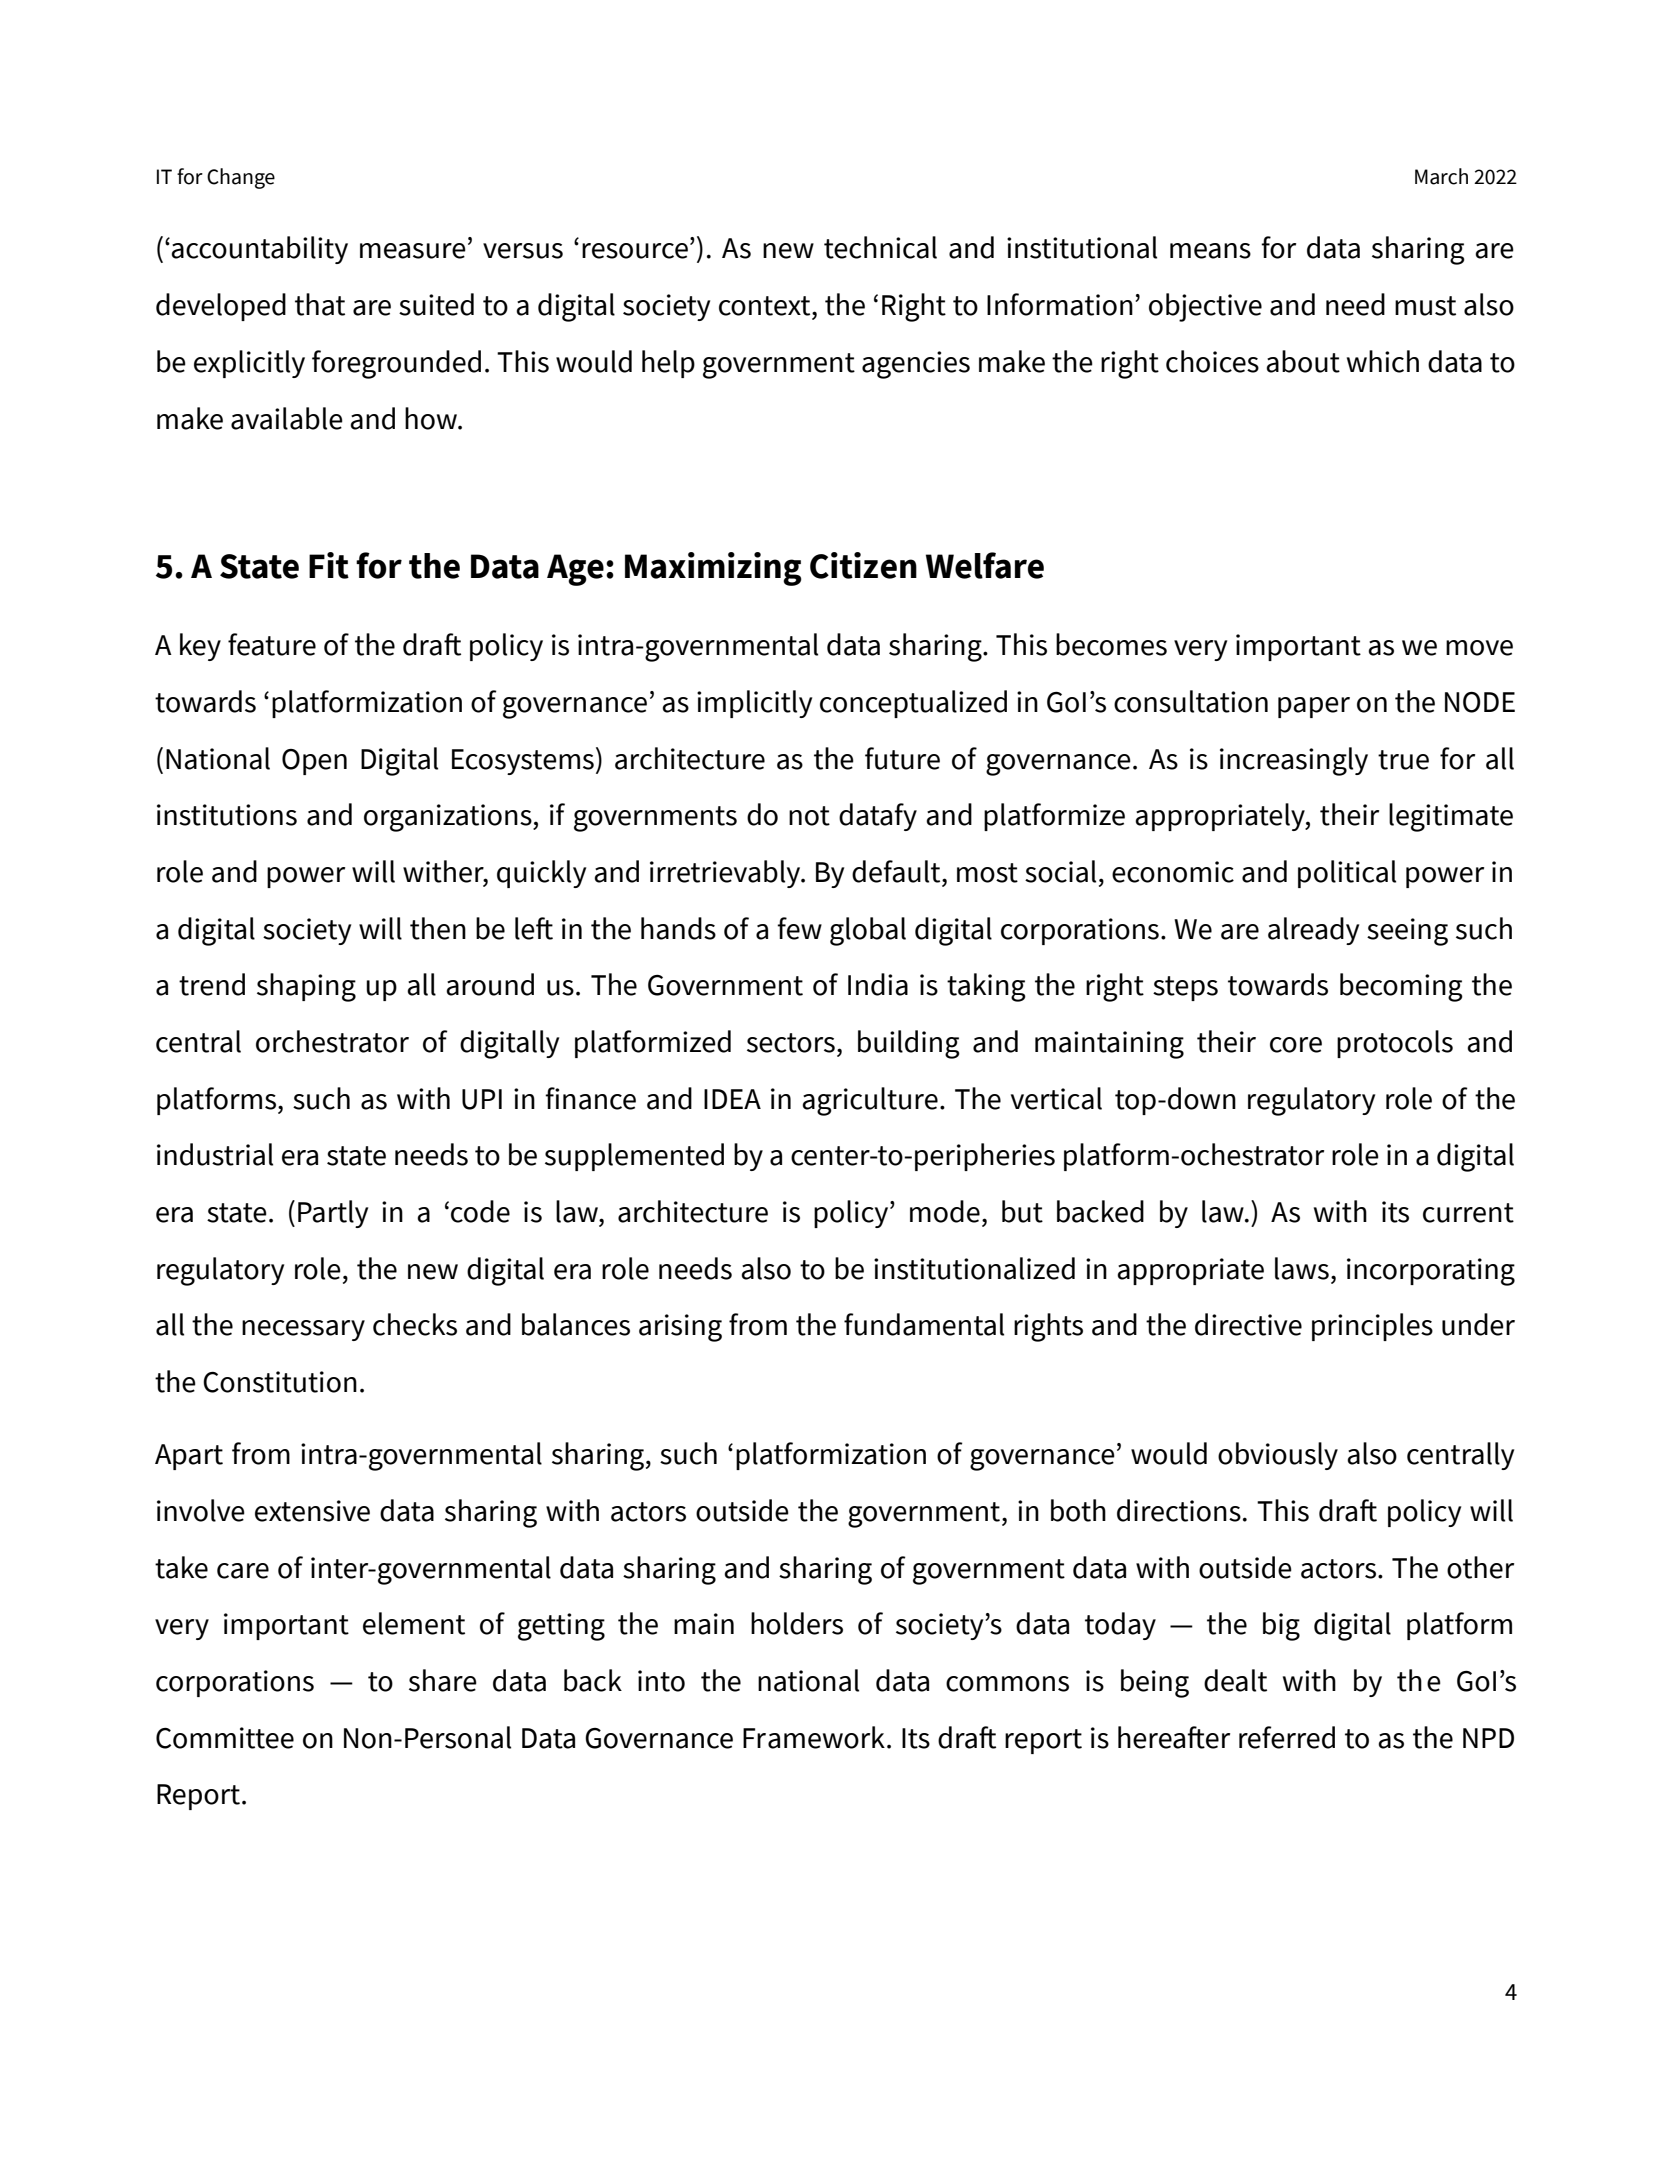 The width and height of the image is (1672, 2163). What do you see at coordinates (1313, 931) in the image?
I see `already` at bounding box center [1313, 931].
